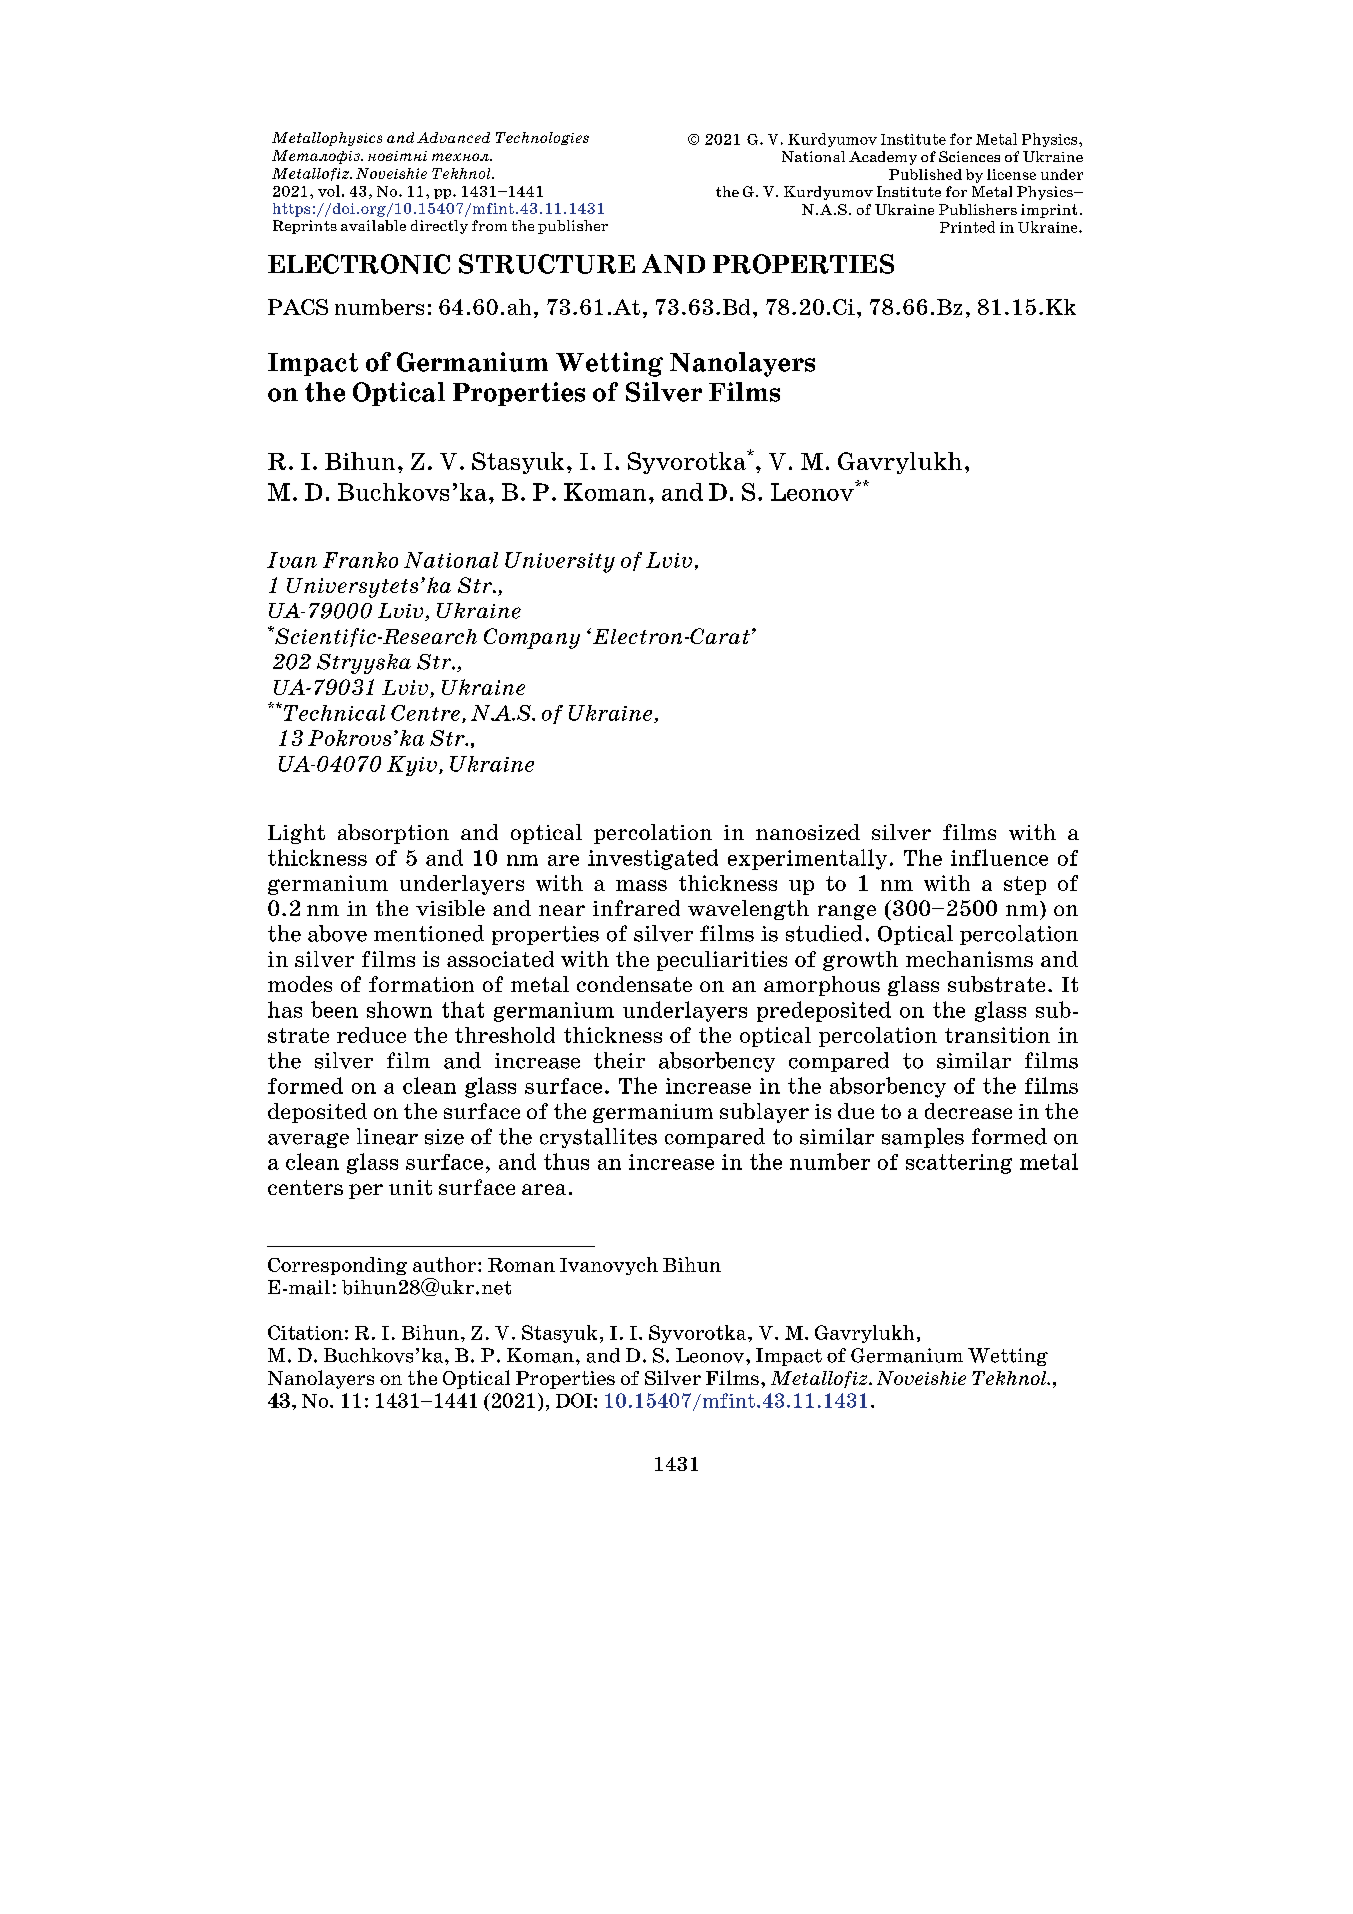 This screenshot has height=1914, width=1353. Describe the element at coordinates (542, 138) in the screenshot. I see `Technologies` at that location.
